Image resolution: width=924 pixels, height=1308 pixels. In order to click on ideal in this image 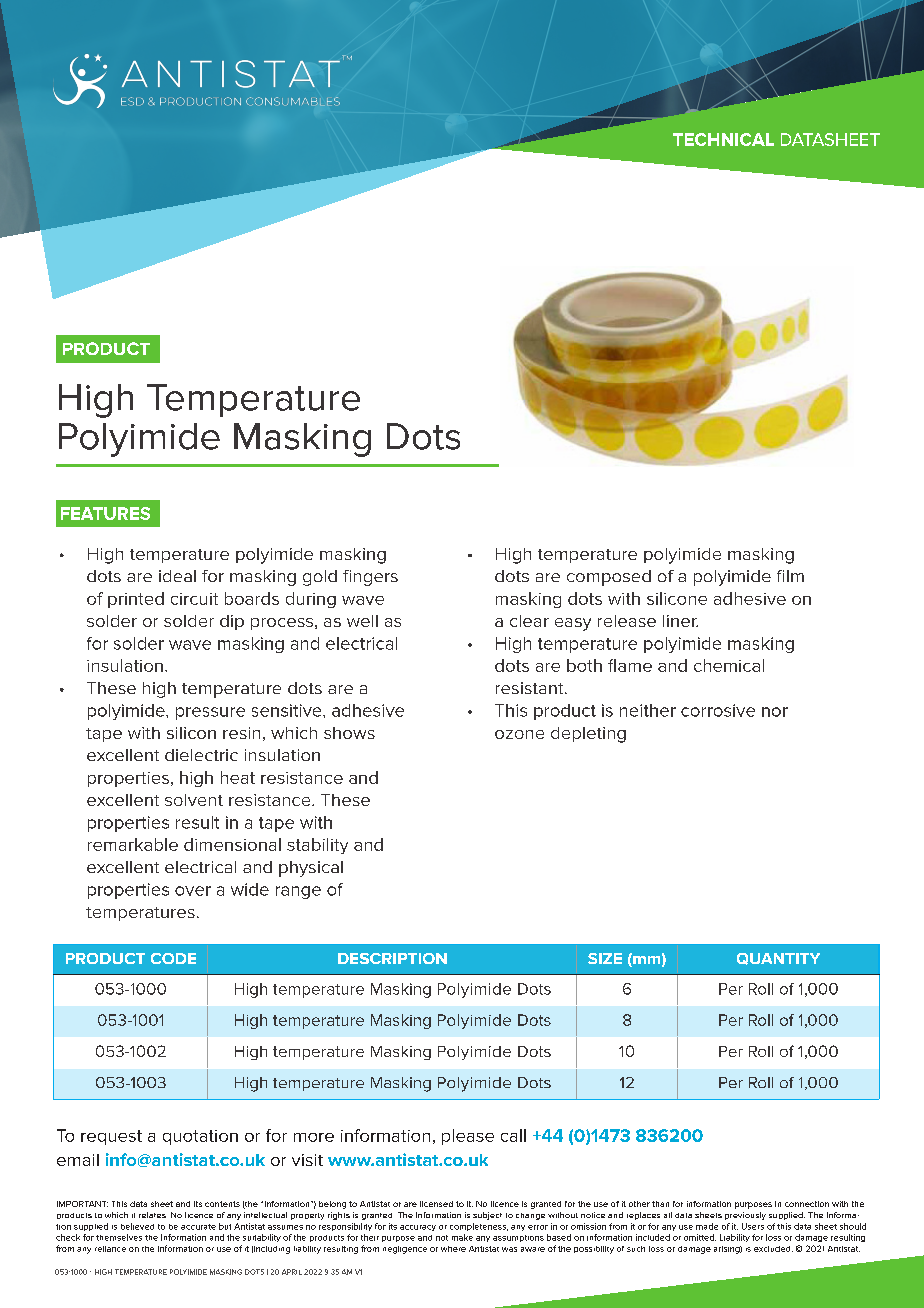, I will do `click(177, 576)`.
